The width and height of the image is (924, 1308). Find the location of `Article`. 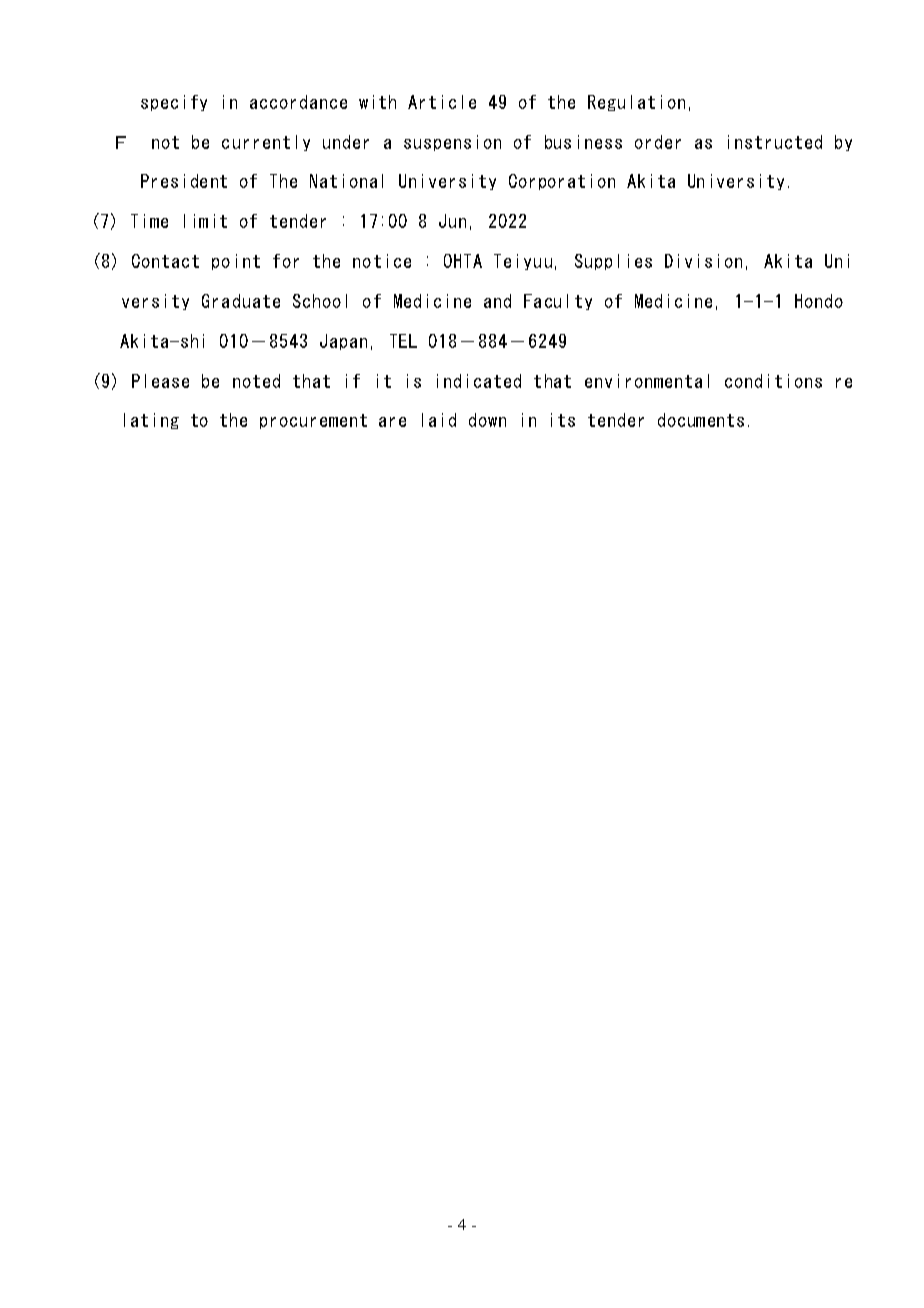

Article is located at coordinates (442, 102).
